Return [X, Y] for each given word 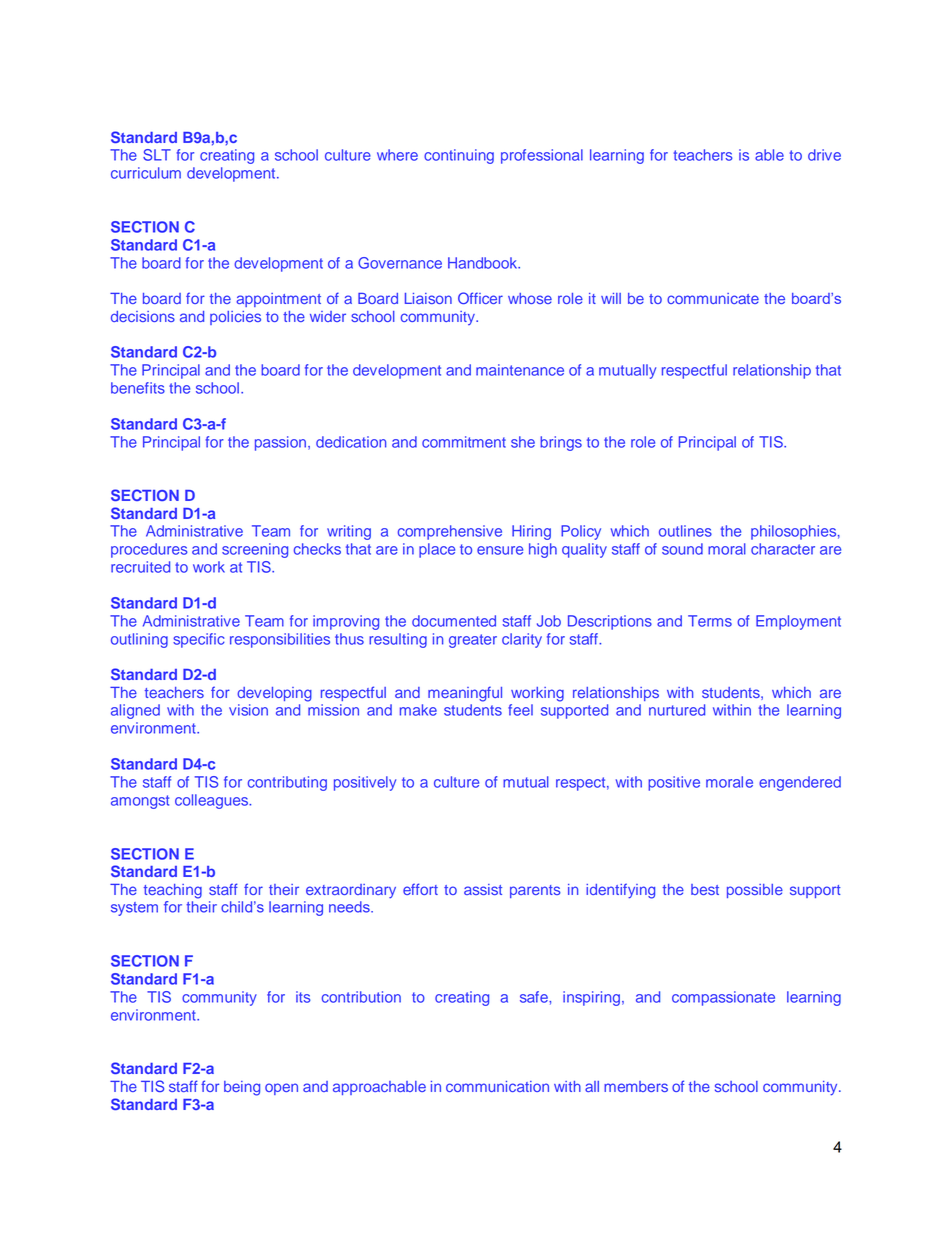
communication [497, 1086]
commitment [464, 442]
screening [255, 550]
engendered [800, 783]
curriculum [146, 173]
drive [824, 155]
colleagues [213, 801]
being [242, 1088]
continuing [459, 156]
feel [520, 710]
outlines [685, 531]
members [636, 1086]
